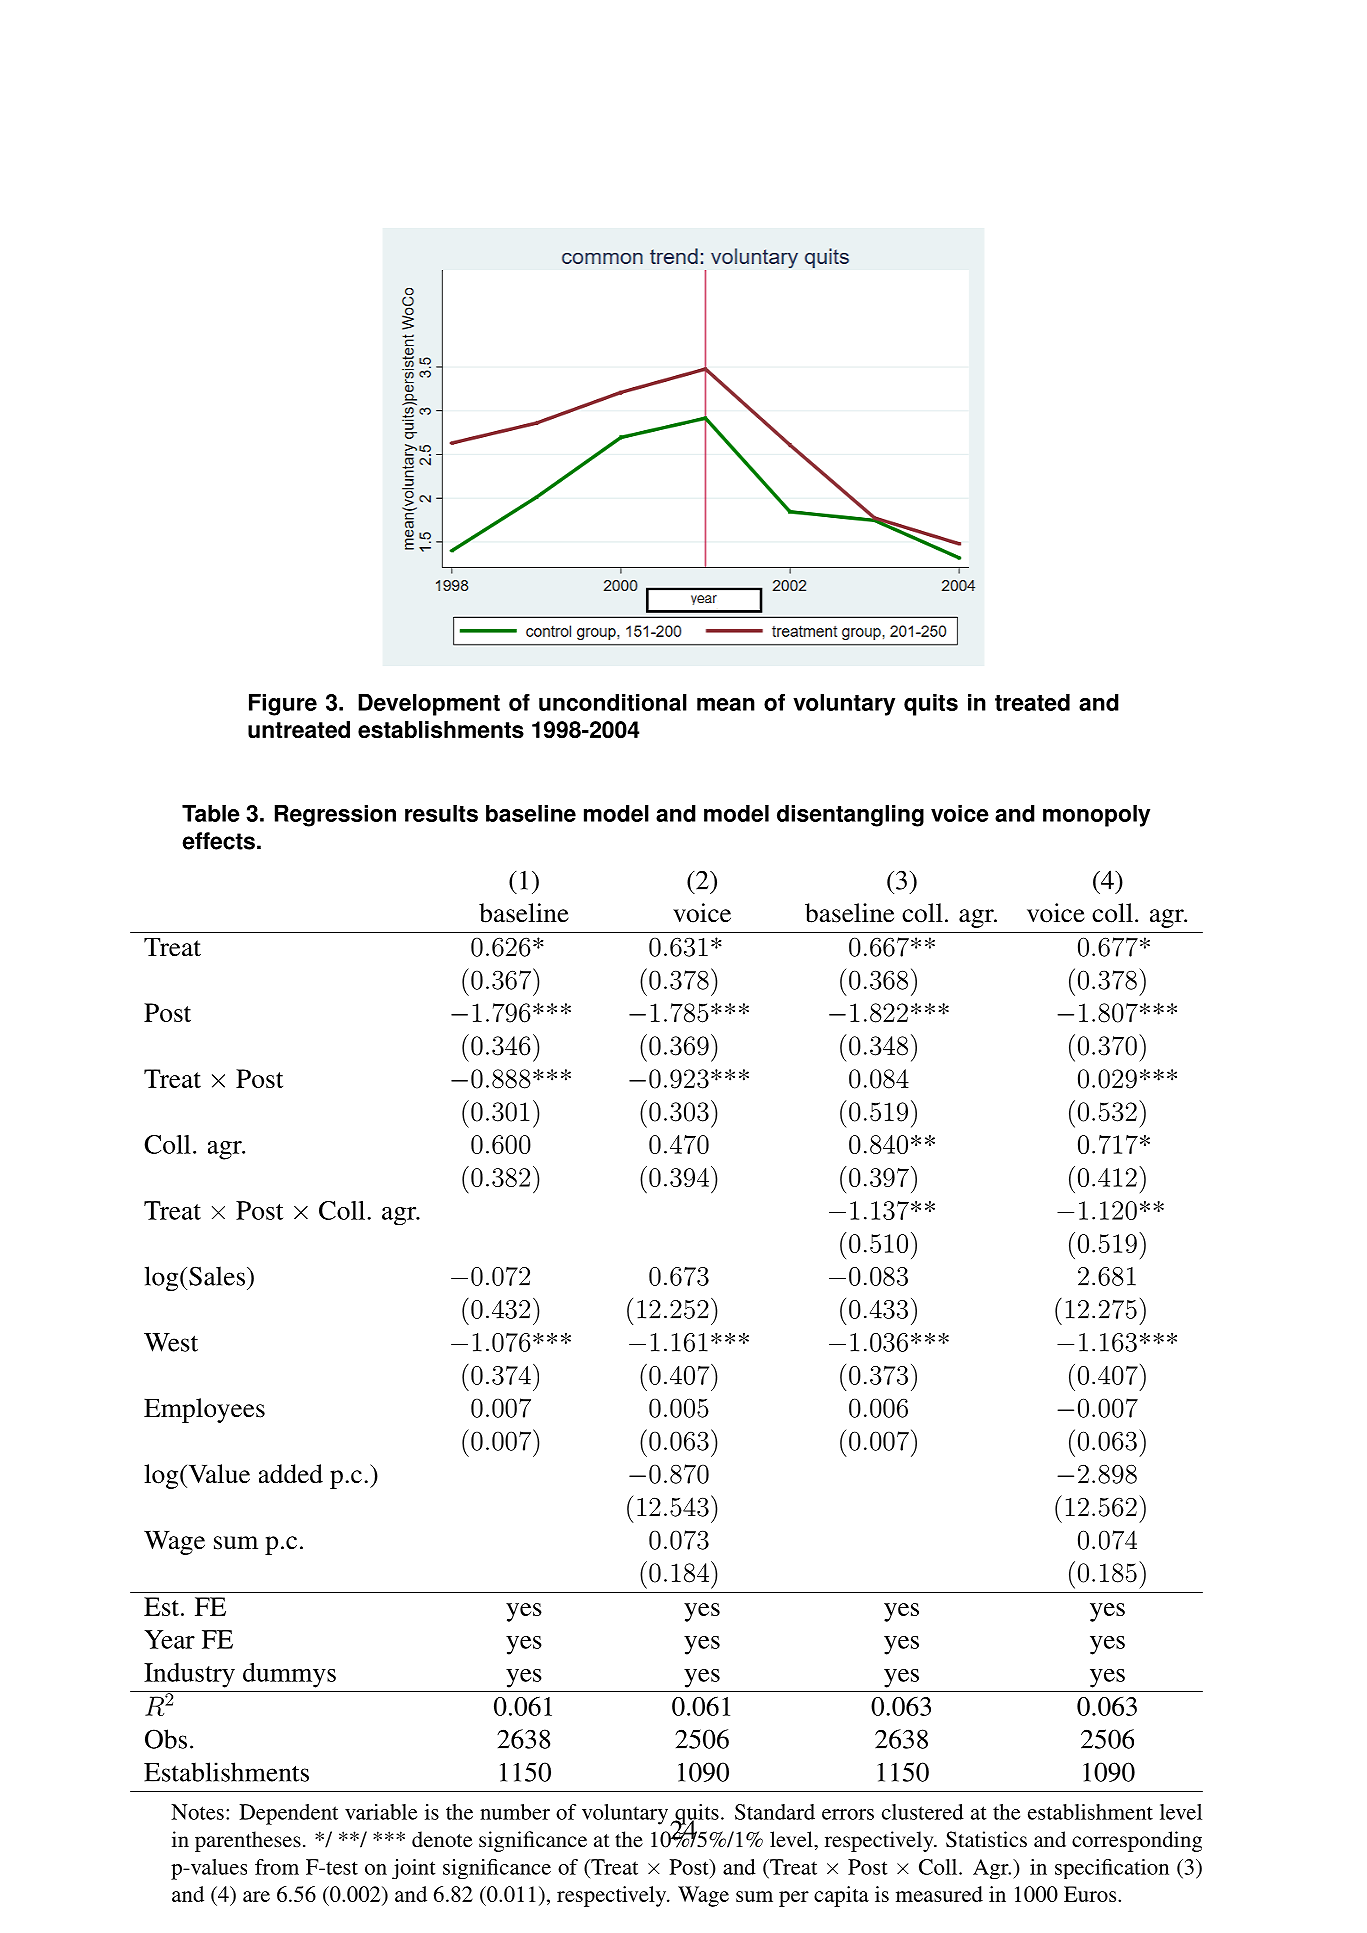 Image resolution: width=1367 pixels, height=1933 pixels. Describe the element at coordinates (218, 841) in the image. I see `effects` at that location.
